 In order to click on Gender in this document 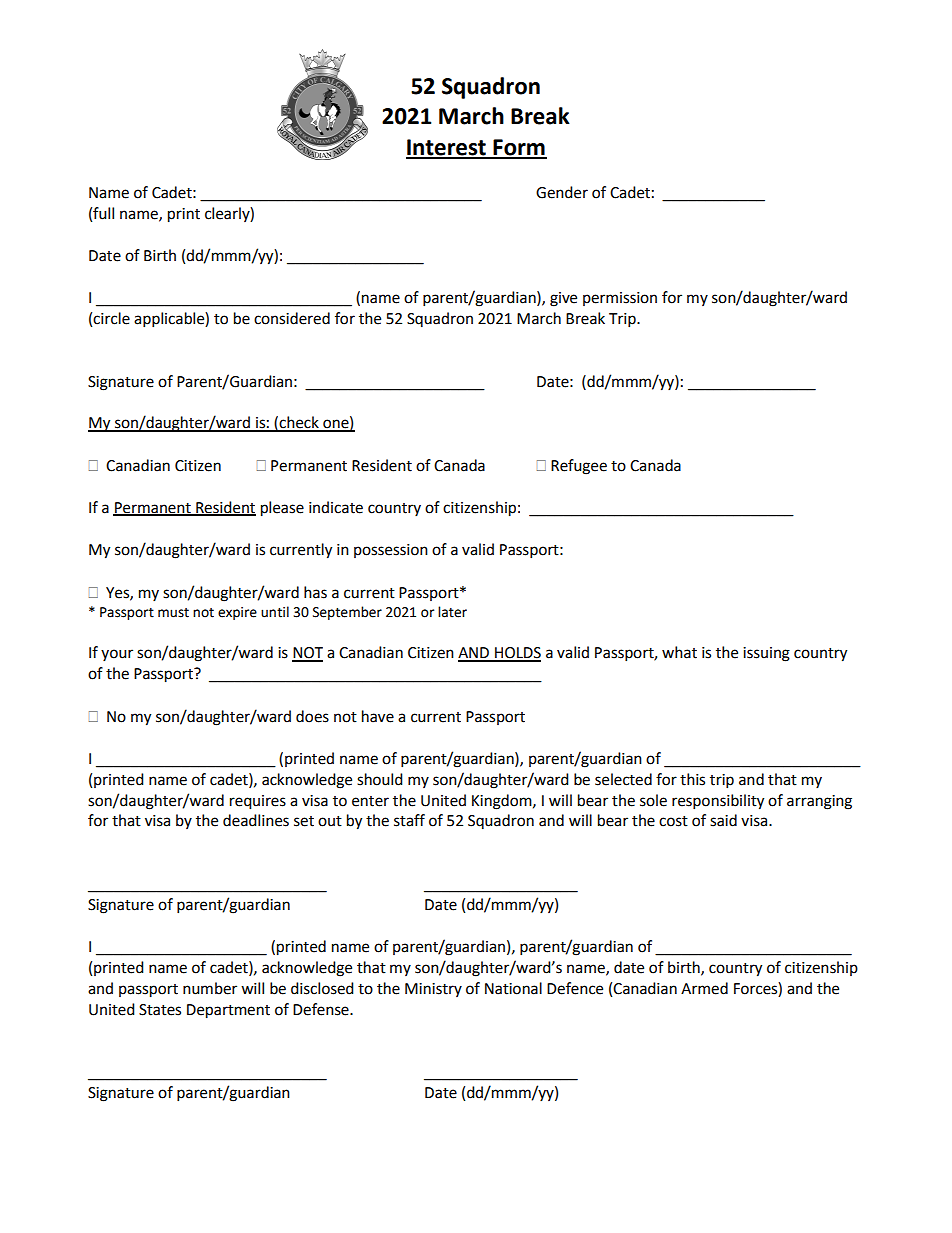, I will do `click(562, 192)`.
